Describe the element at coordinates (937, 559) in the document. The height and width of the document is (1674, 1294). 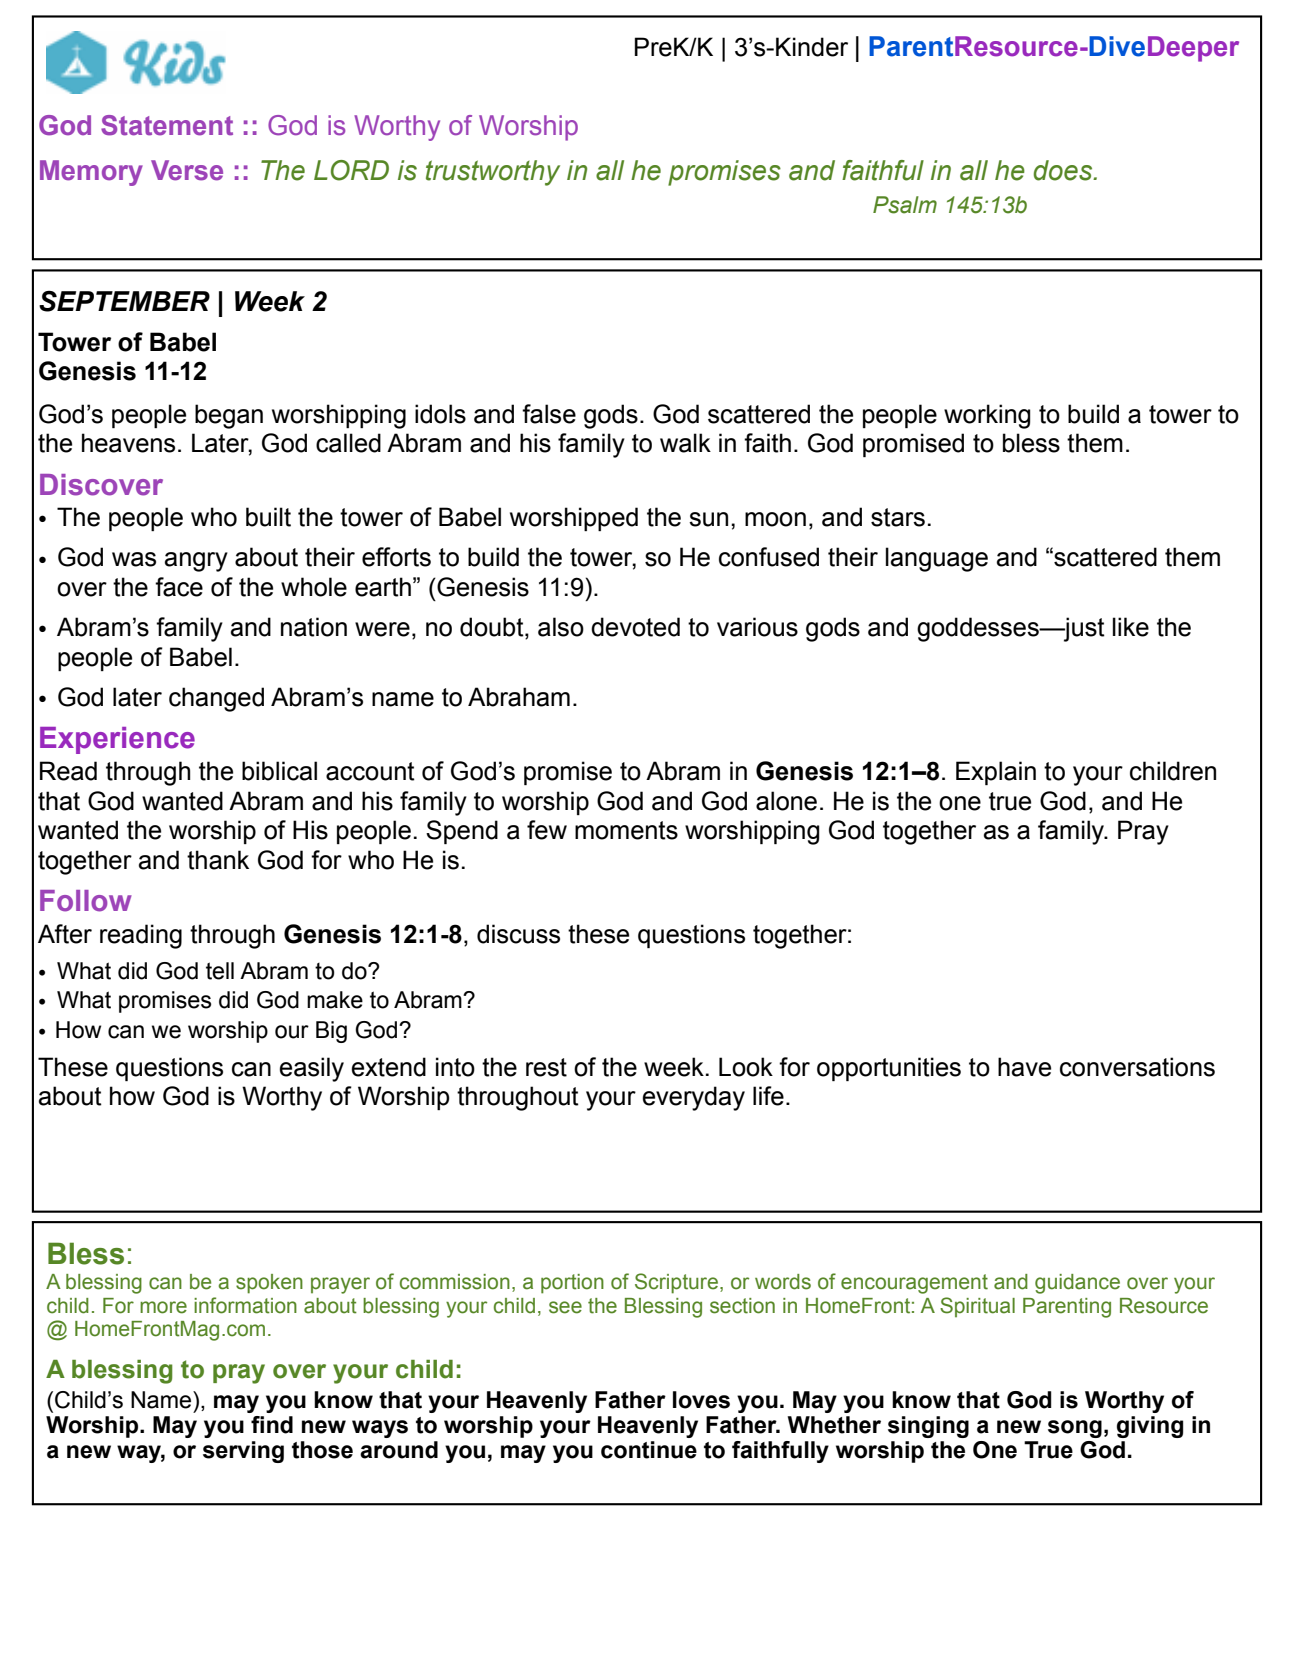
I see `language` at that location.
